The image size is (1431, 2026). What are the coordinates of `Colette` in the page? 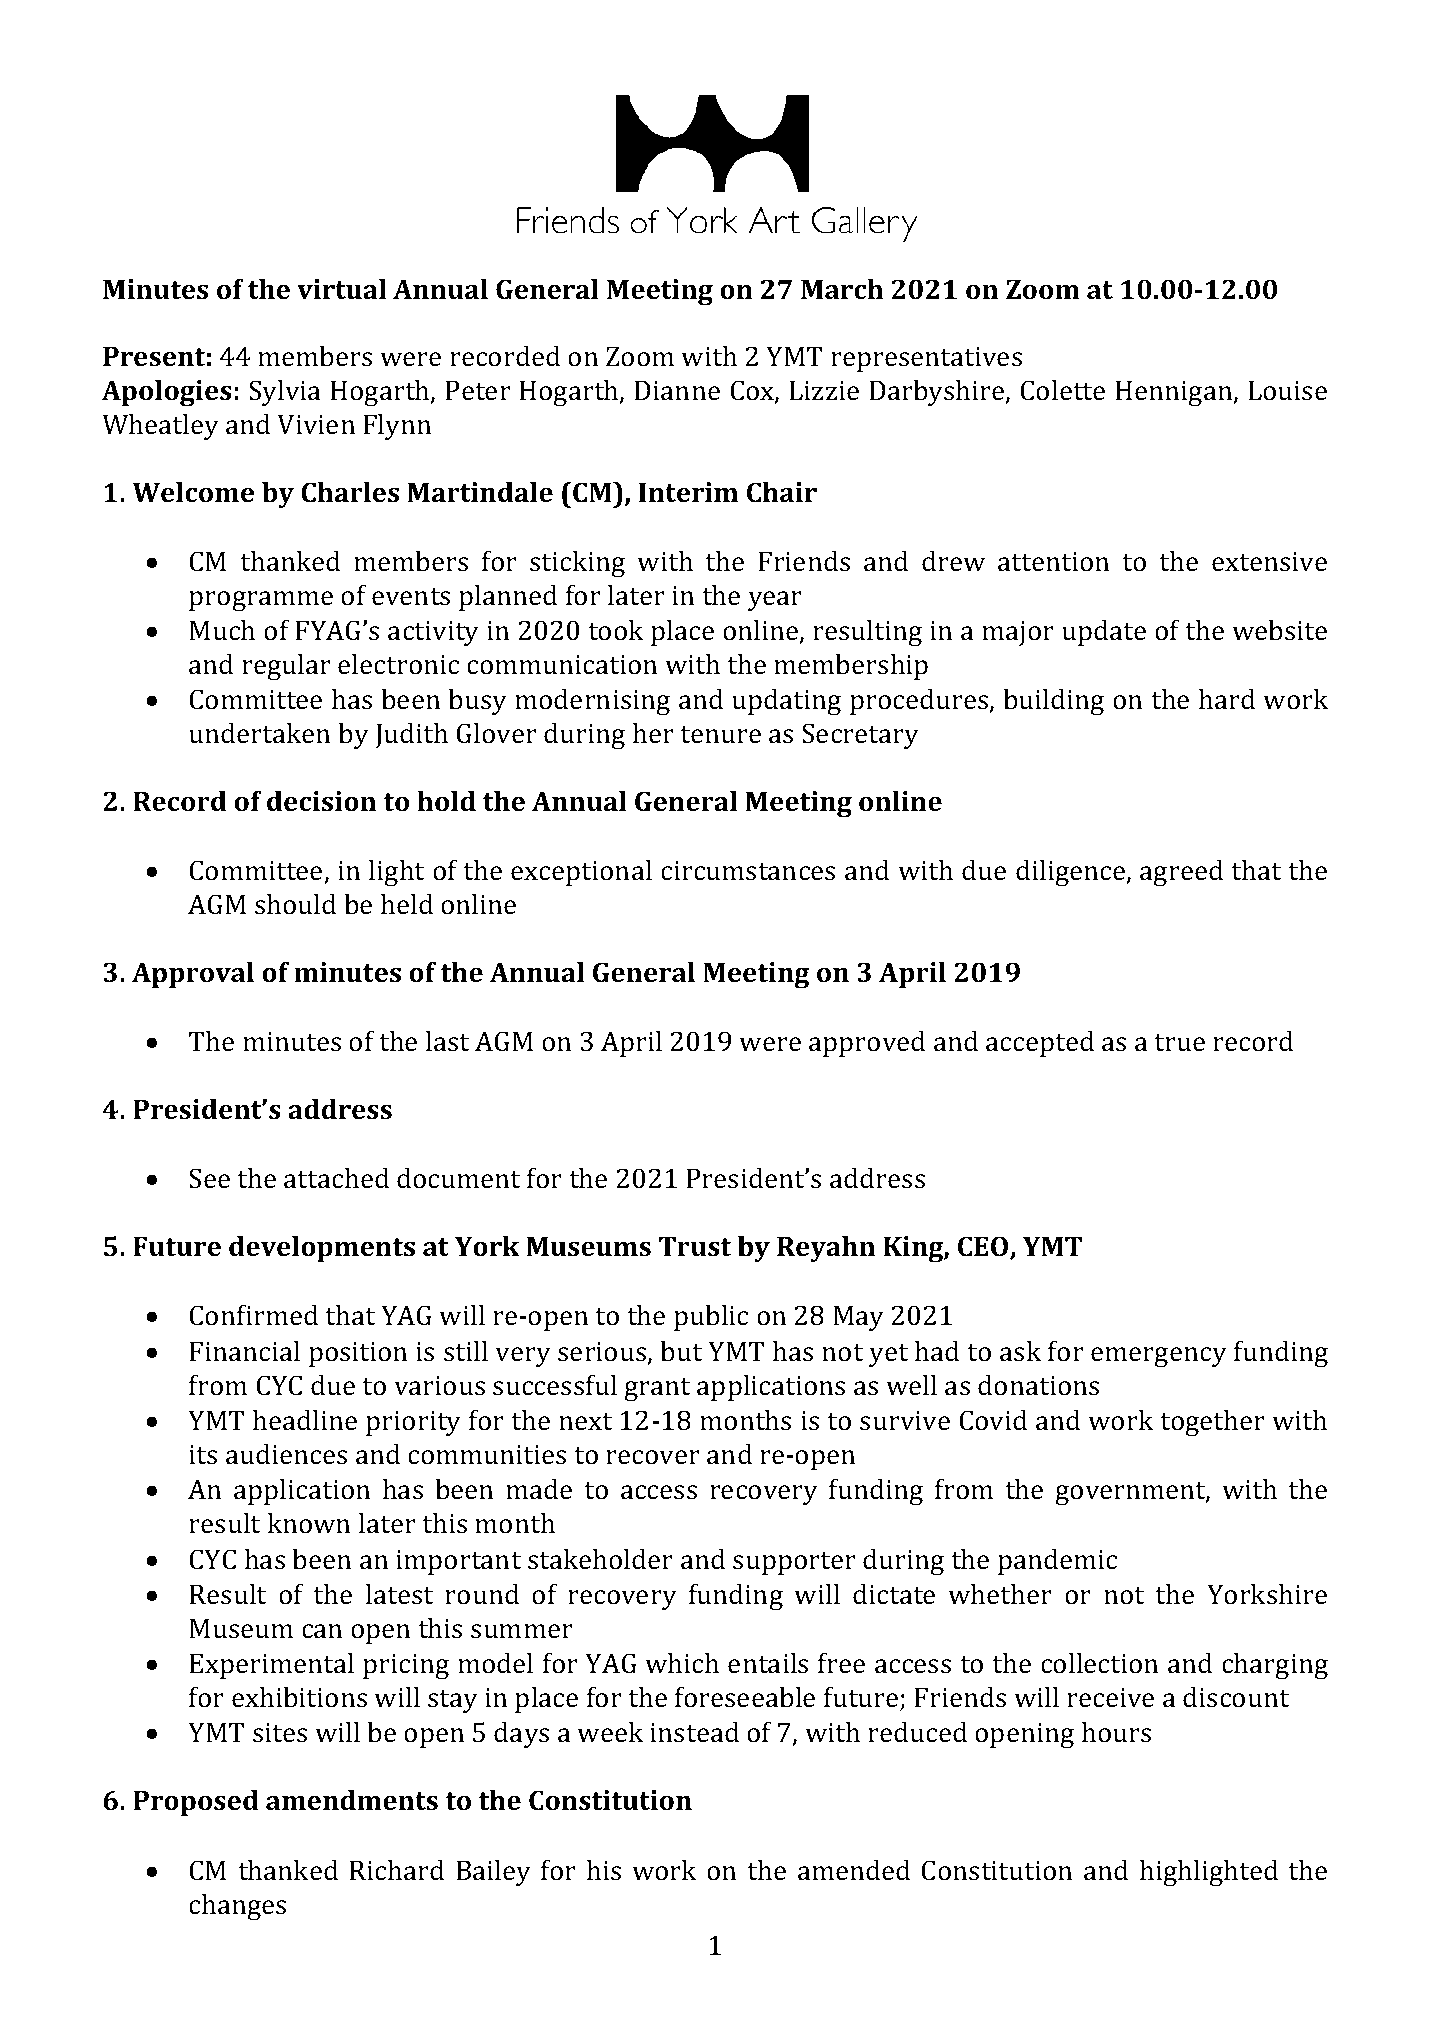 It's located at (1062, 390).
